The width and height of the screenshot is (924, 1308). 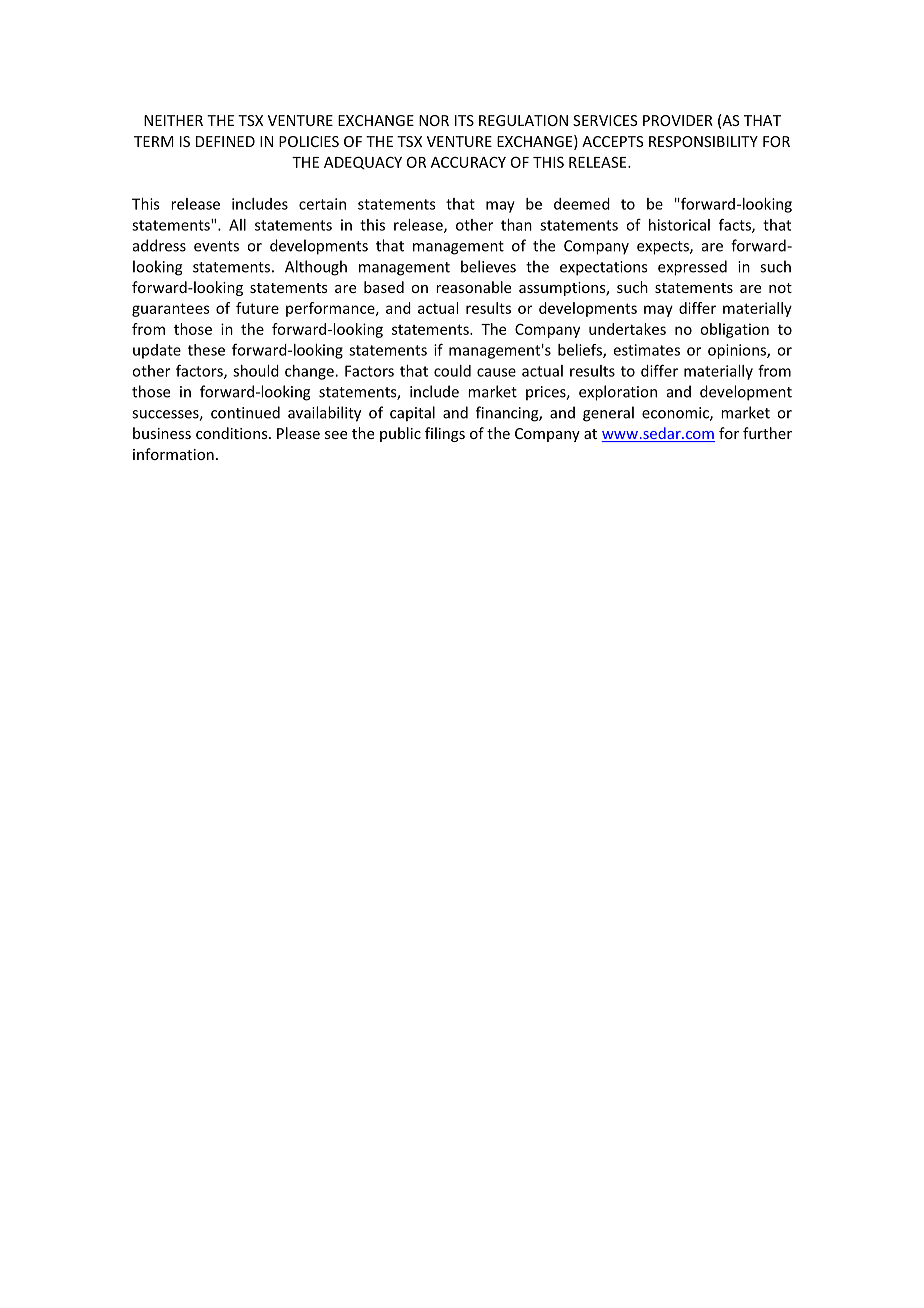 What do you see at coordinates (464, 120) in the screenshot?
I see `ITS` at bounding box center [464, 120].
